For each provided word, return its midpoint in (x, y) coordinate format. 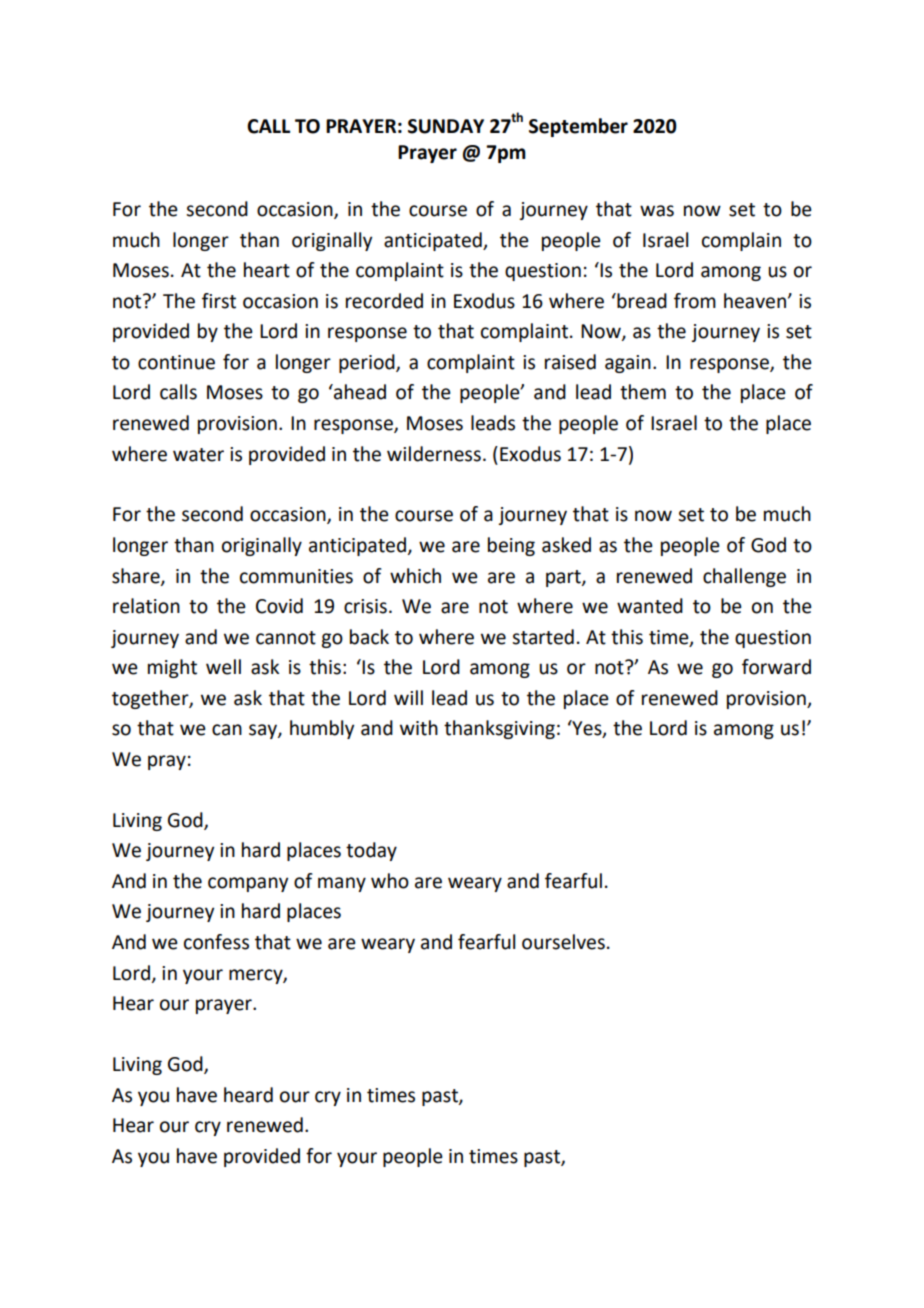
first (219, 301)
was (657, 211)
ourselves (563, 942)
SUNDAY (446, 126)
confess (216, 942)
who (390, 881)
